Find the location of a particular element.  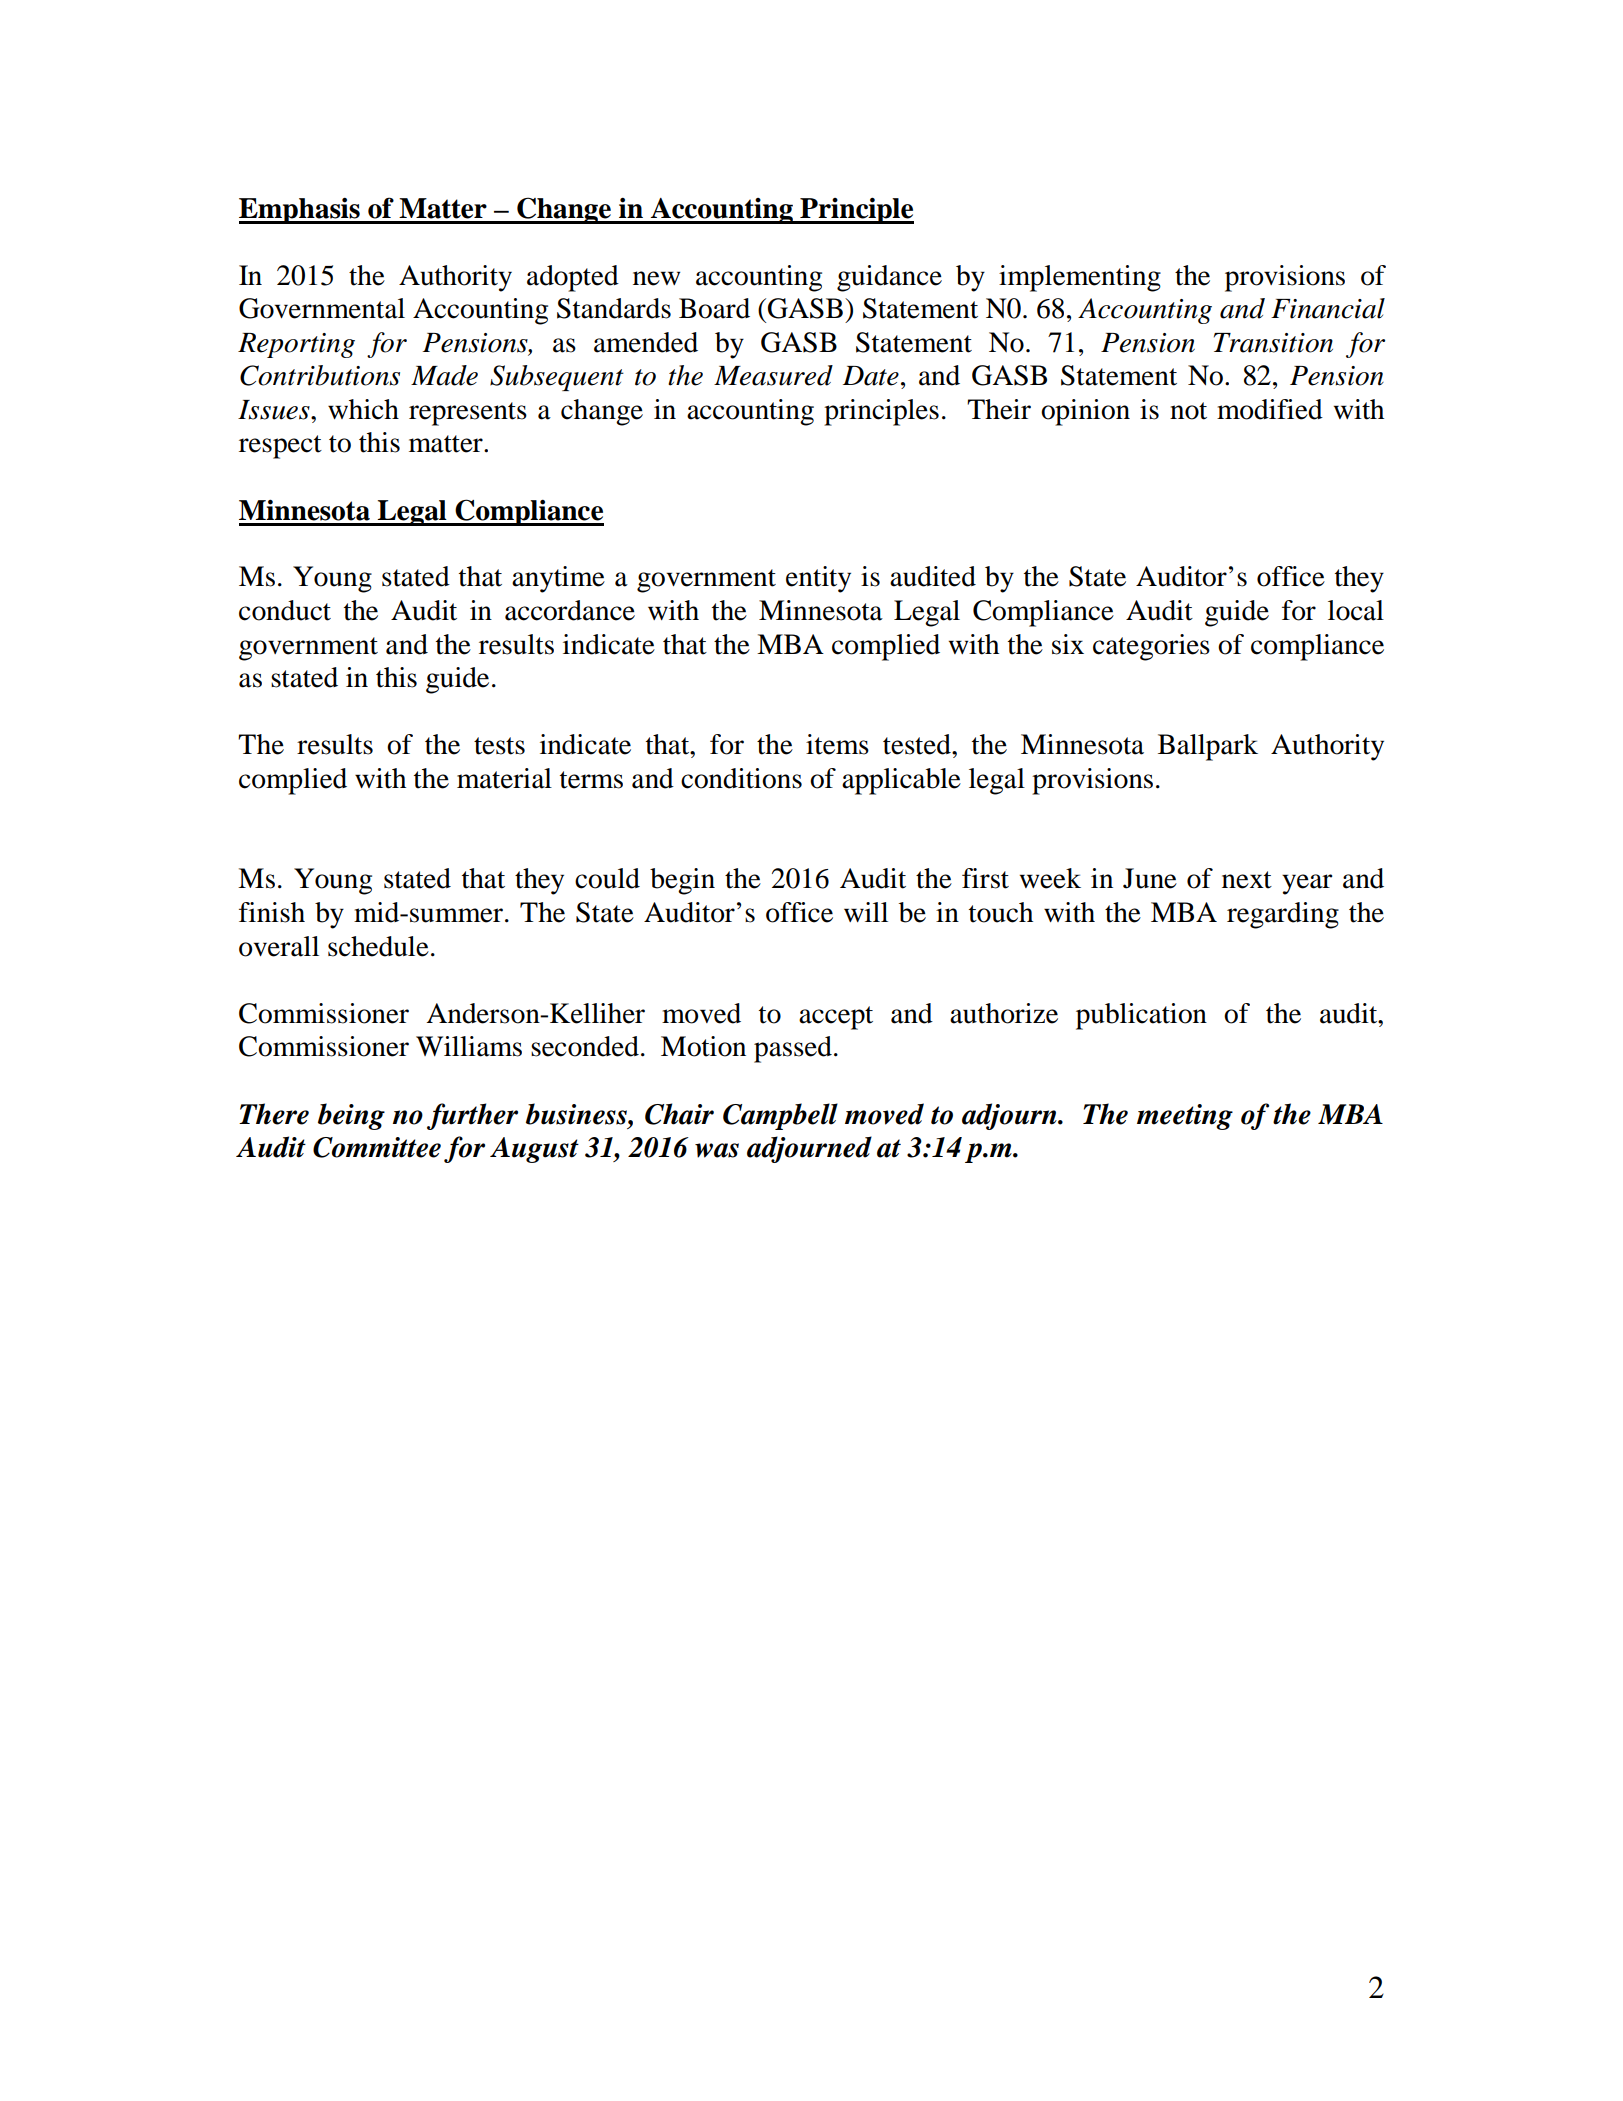

accept is located at coordinates (836, 1018).
